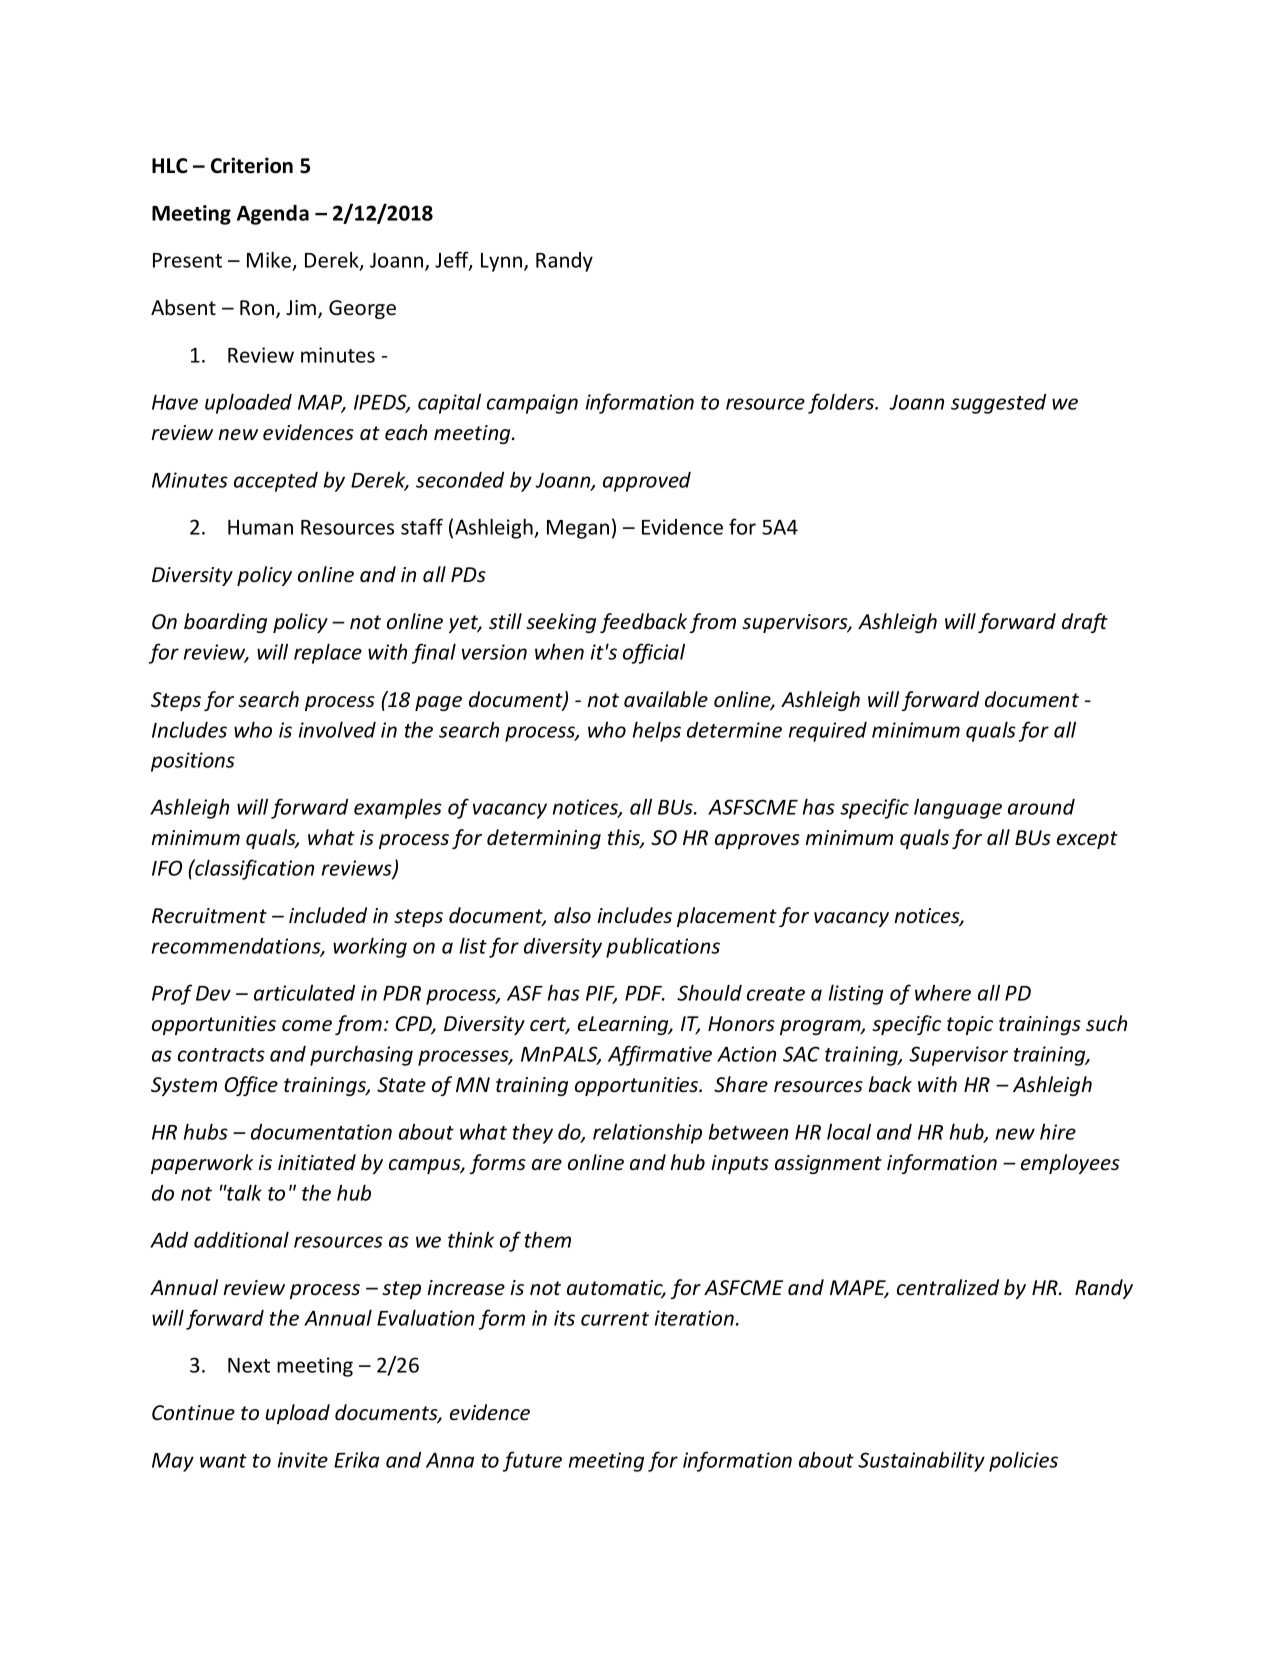 The image size is (1285, 1664). What do you see at coordinates (303, 1460) in the document?
I see `invite` at bounding box center [303, 1460].
